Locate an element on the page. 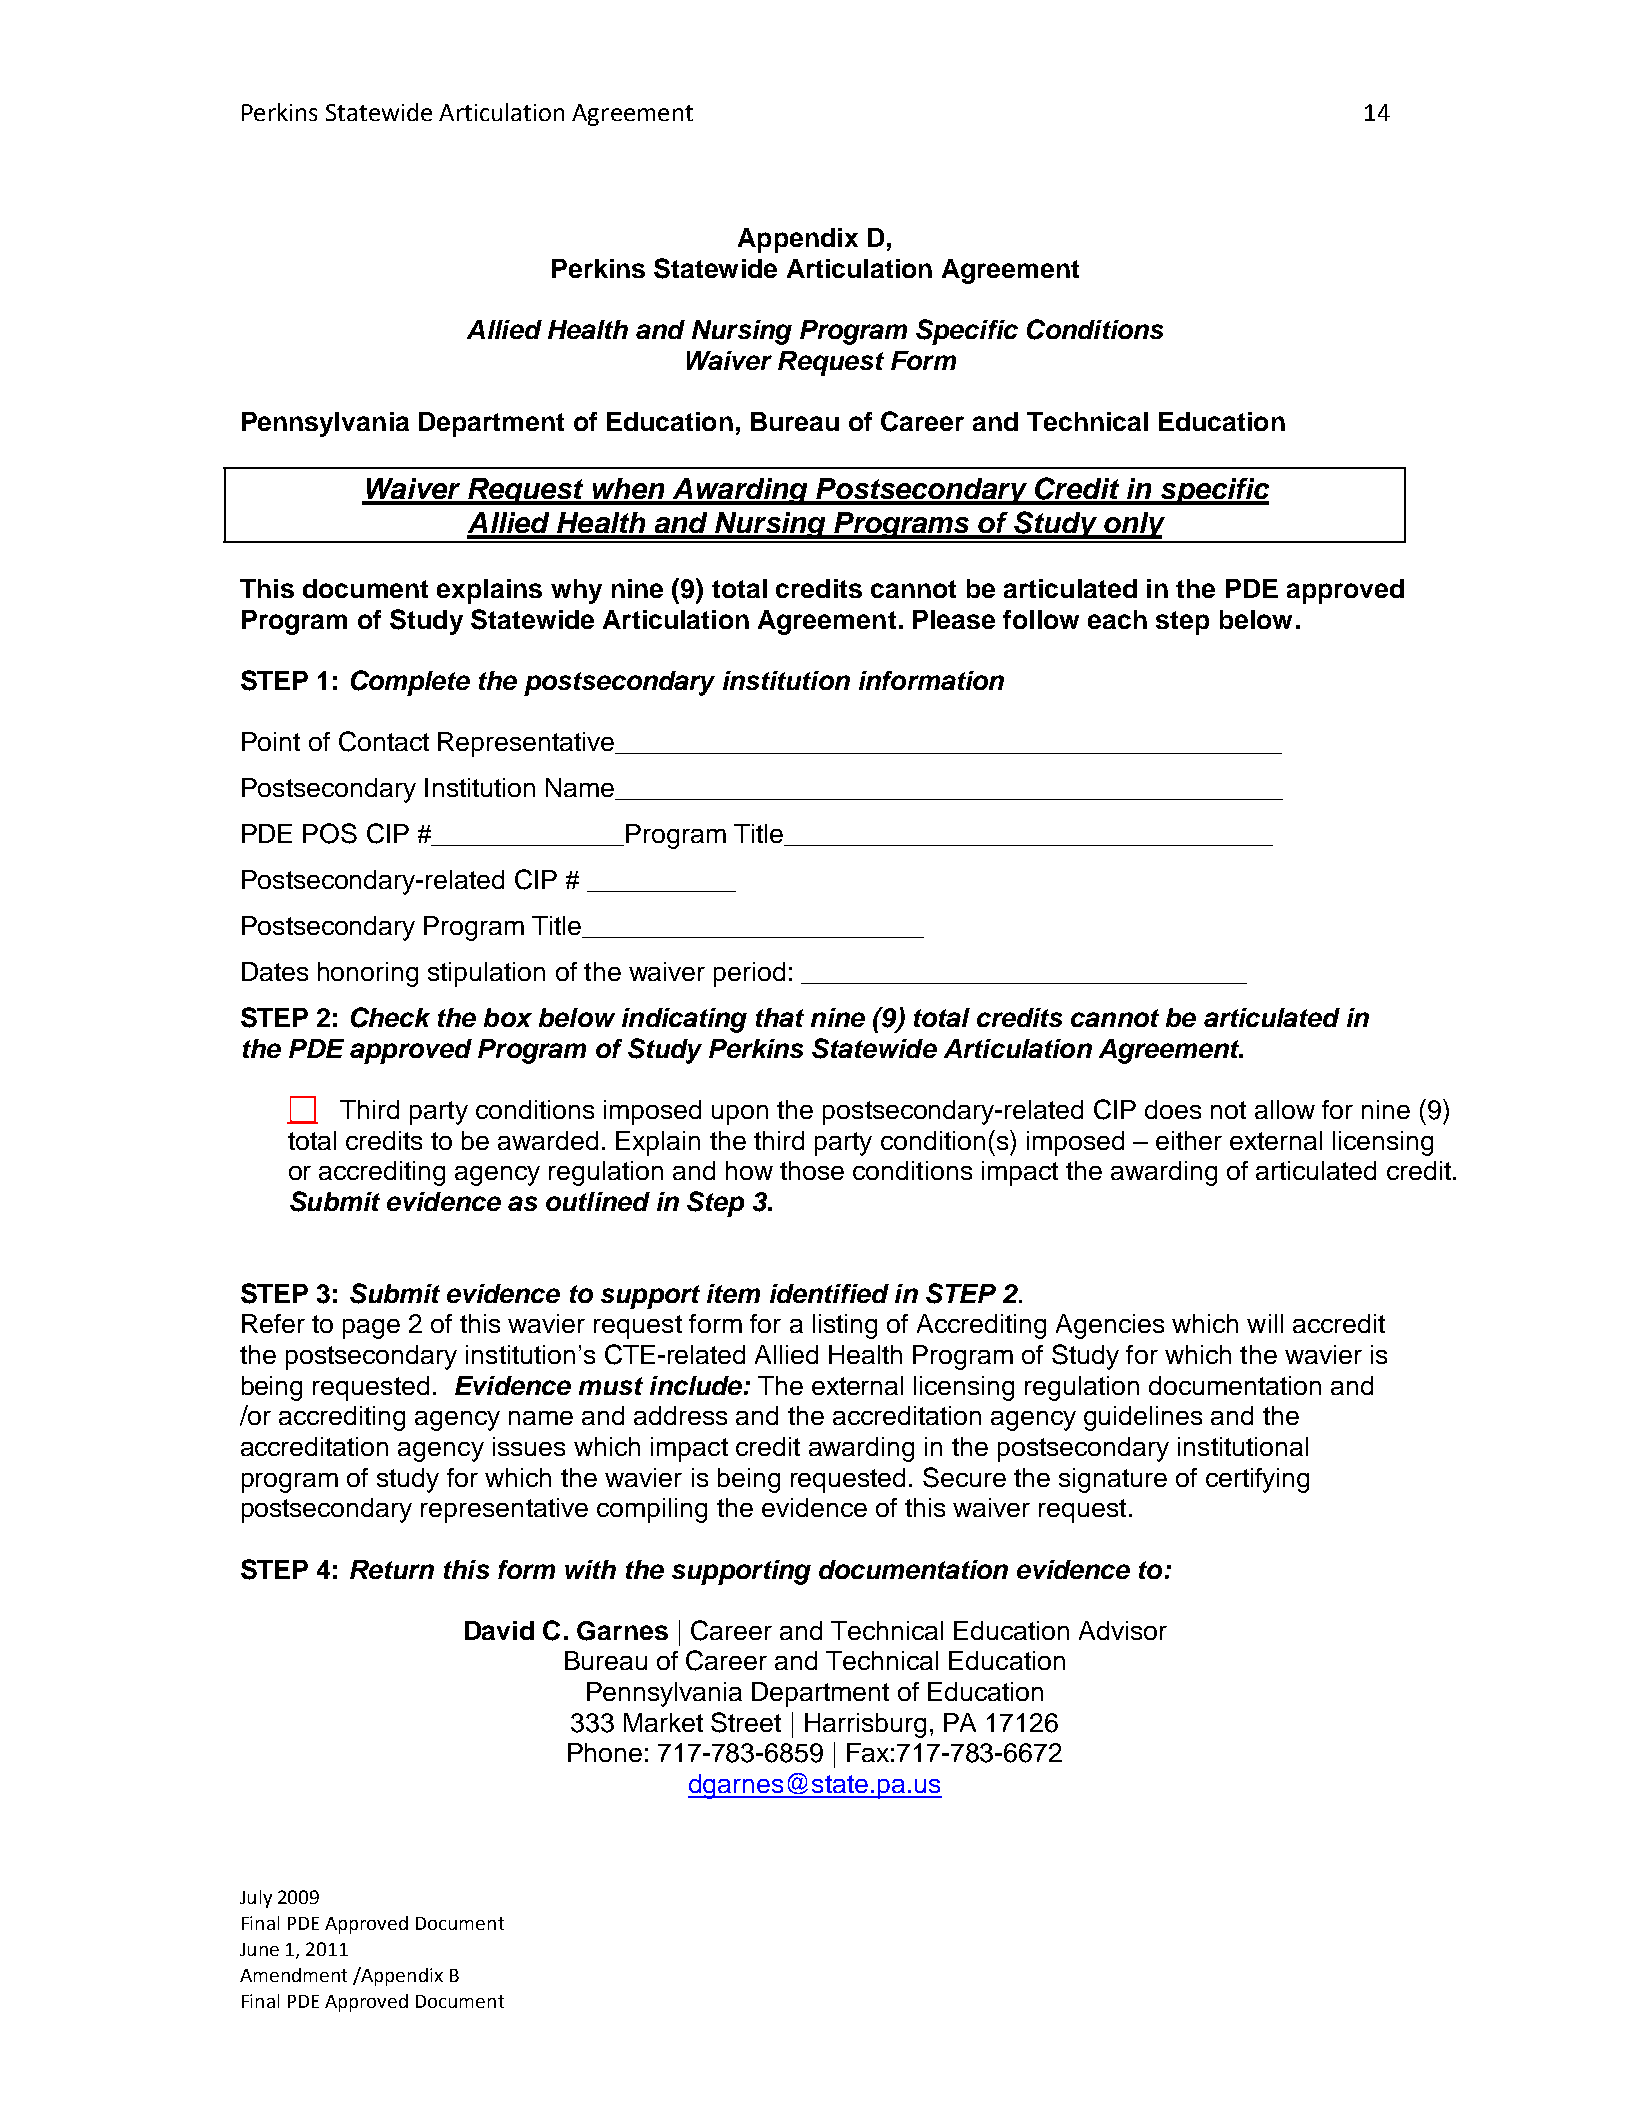 The height and width of the page is (2110, 1630). signature is located at coordinates (1113, 1480).
